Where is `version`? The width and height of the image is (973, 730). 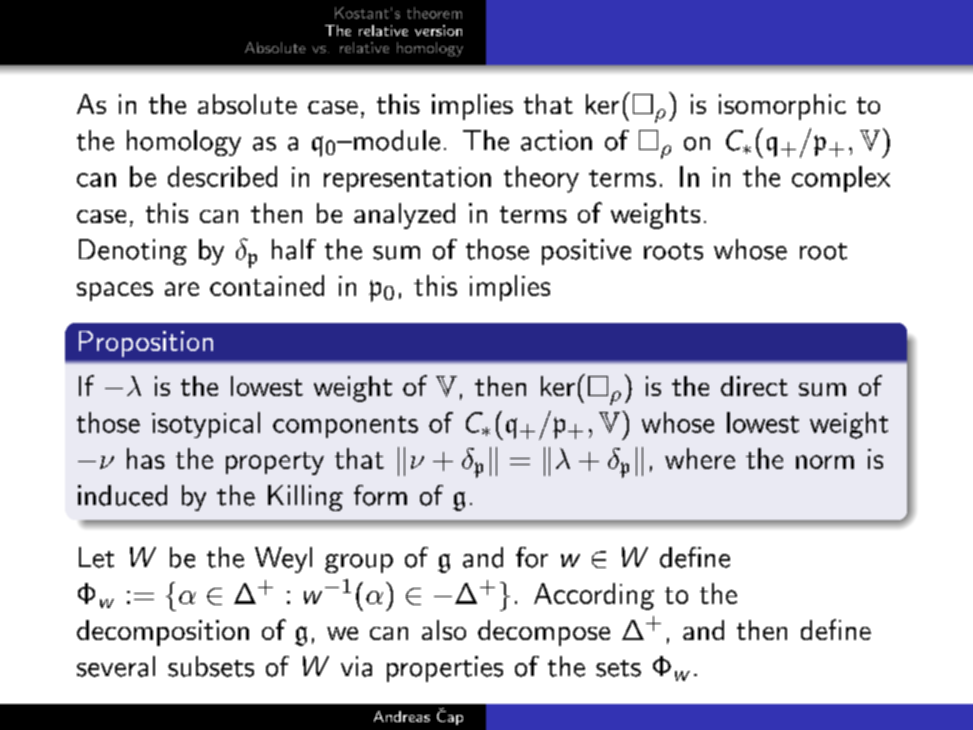 version is located at coordinates (438, 30).
